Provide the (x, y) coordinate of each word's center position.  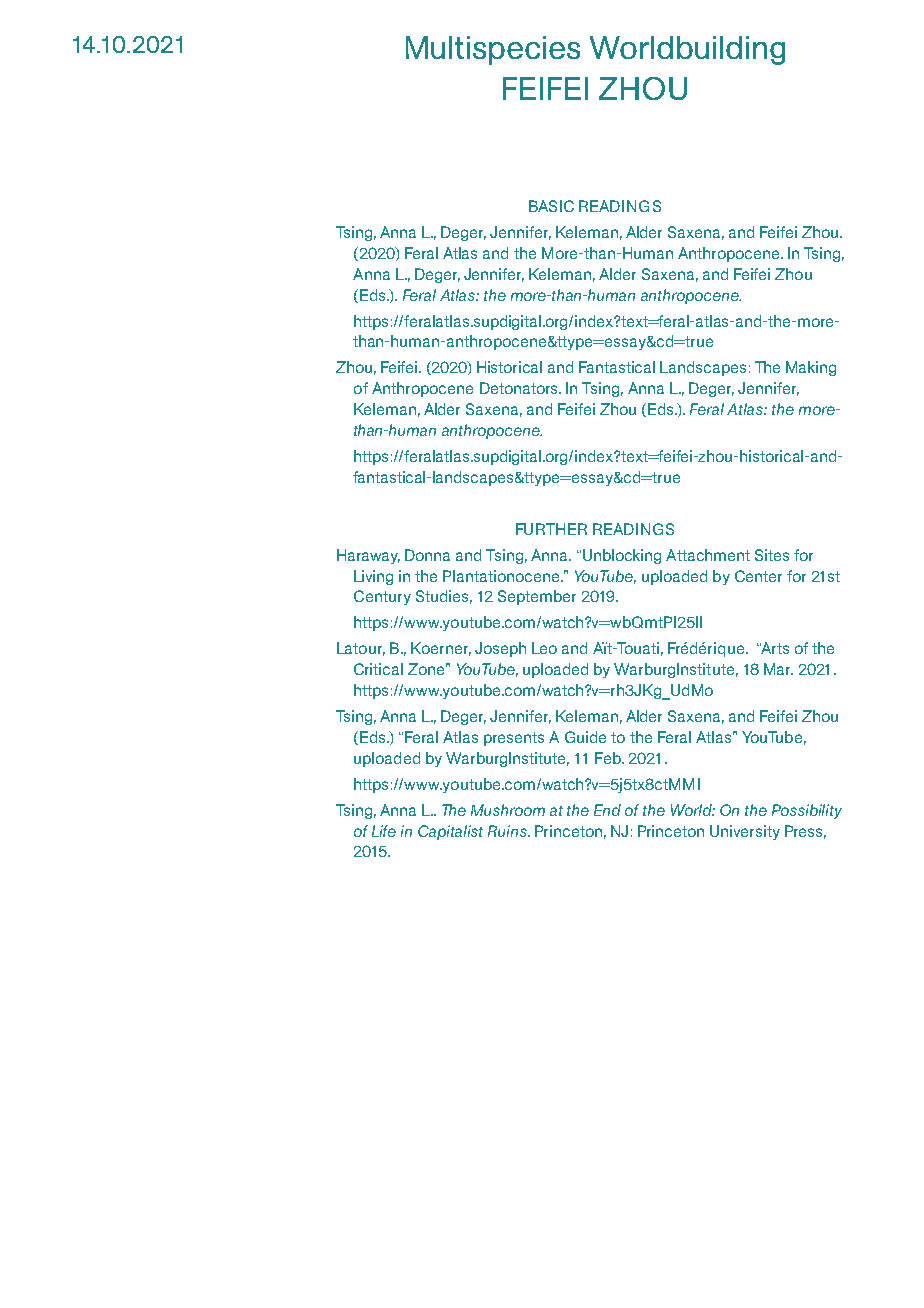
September (537, 597)
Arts (773, 648)
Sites (772, 555)
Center (758, 576)
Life (384, 831)
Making (811, 368)
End (607, 810)
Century (382, 597)
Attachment (708, 555)
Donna (427, 555)
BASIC (551, 206)
